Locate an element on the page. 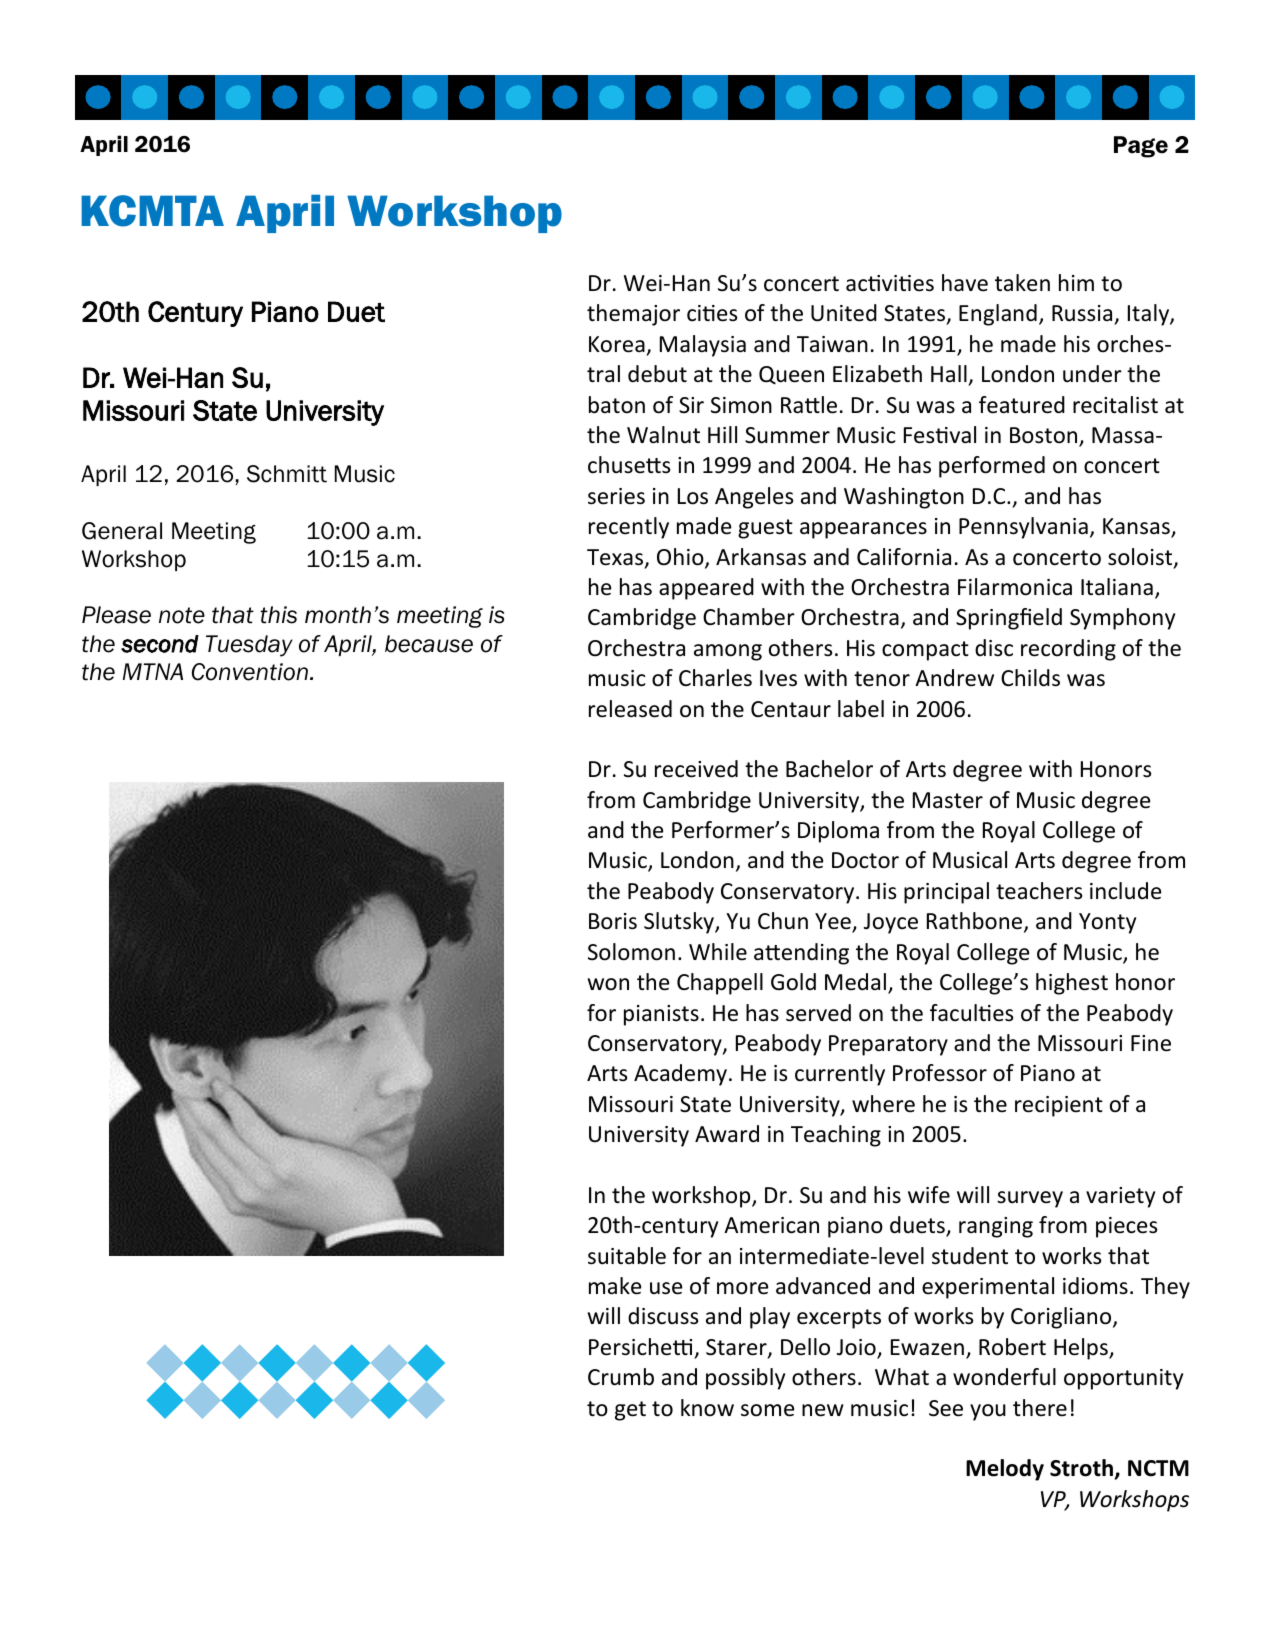  Springfield is located at coordinates (1009, 619).
